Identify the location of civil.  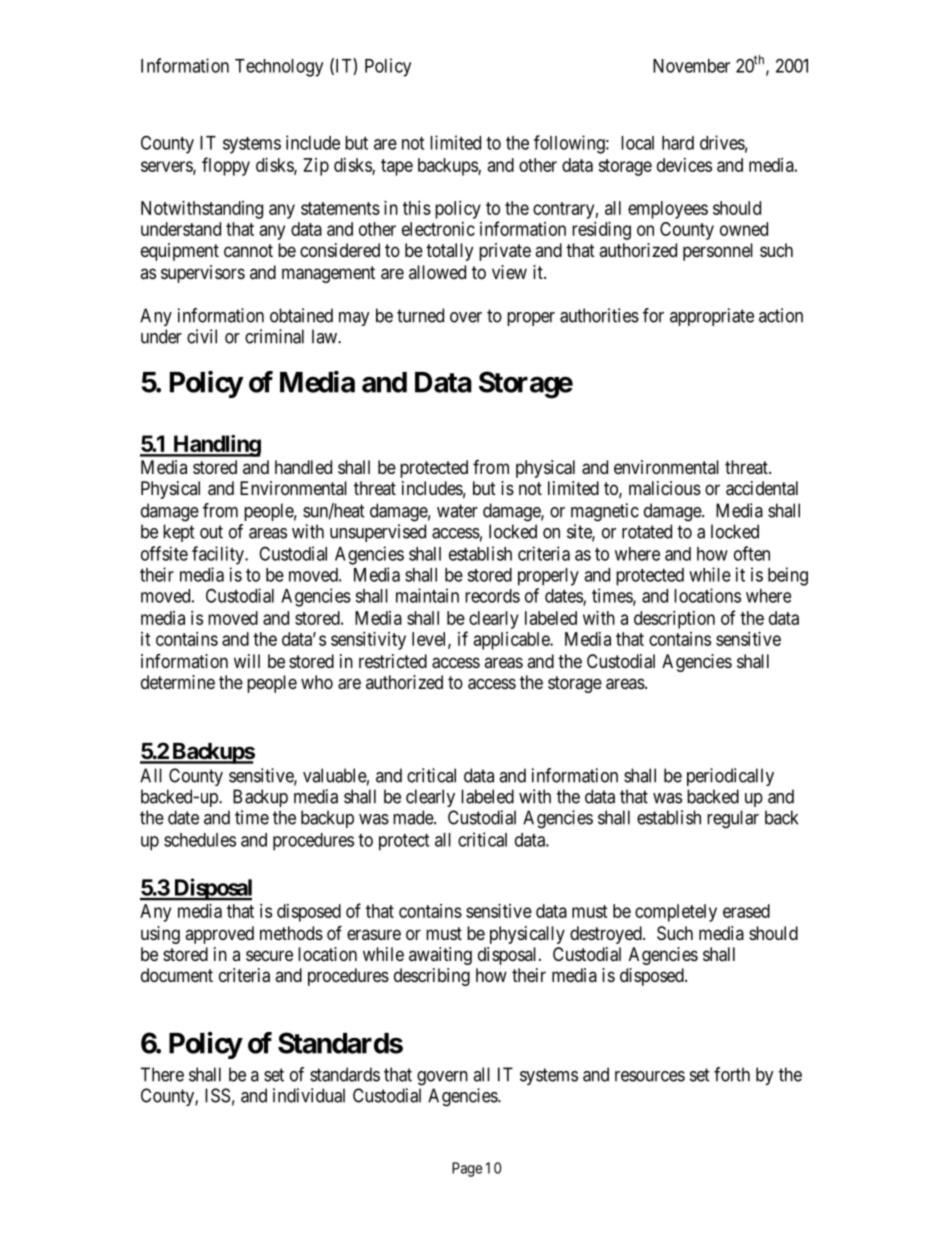
(202, 336).
